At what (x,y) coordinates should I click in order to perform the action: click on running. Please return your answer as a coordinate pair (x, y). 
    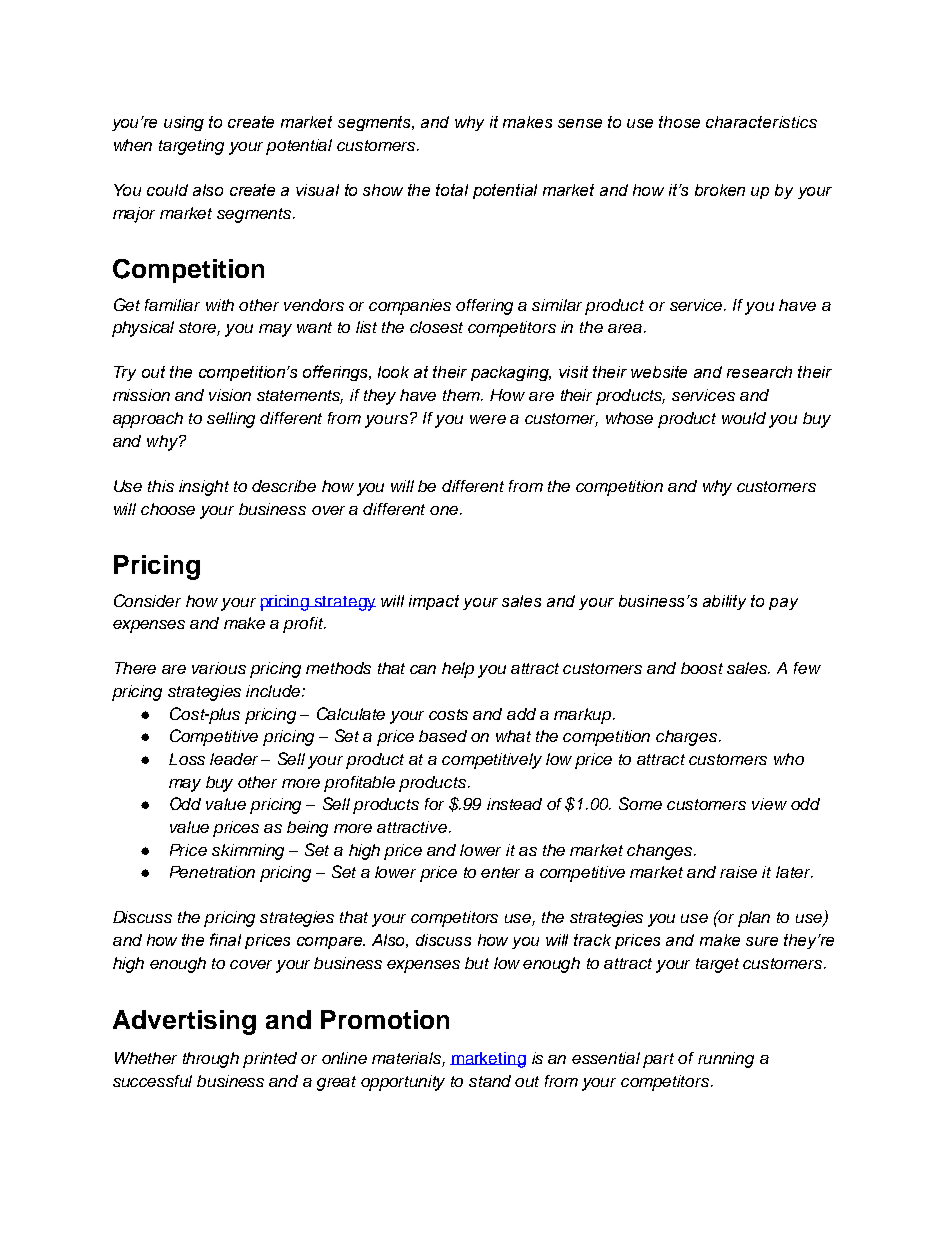
    Looking at the image, I should click on (726, 1060).
